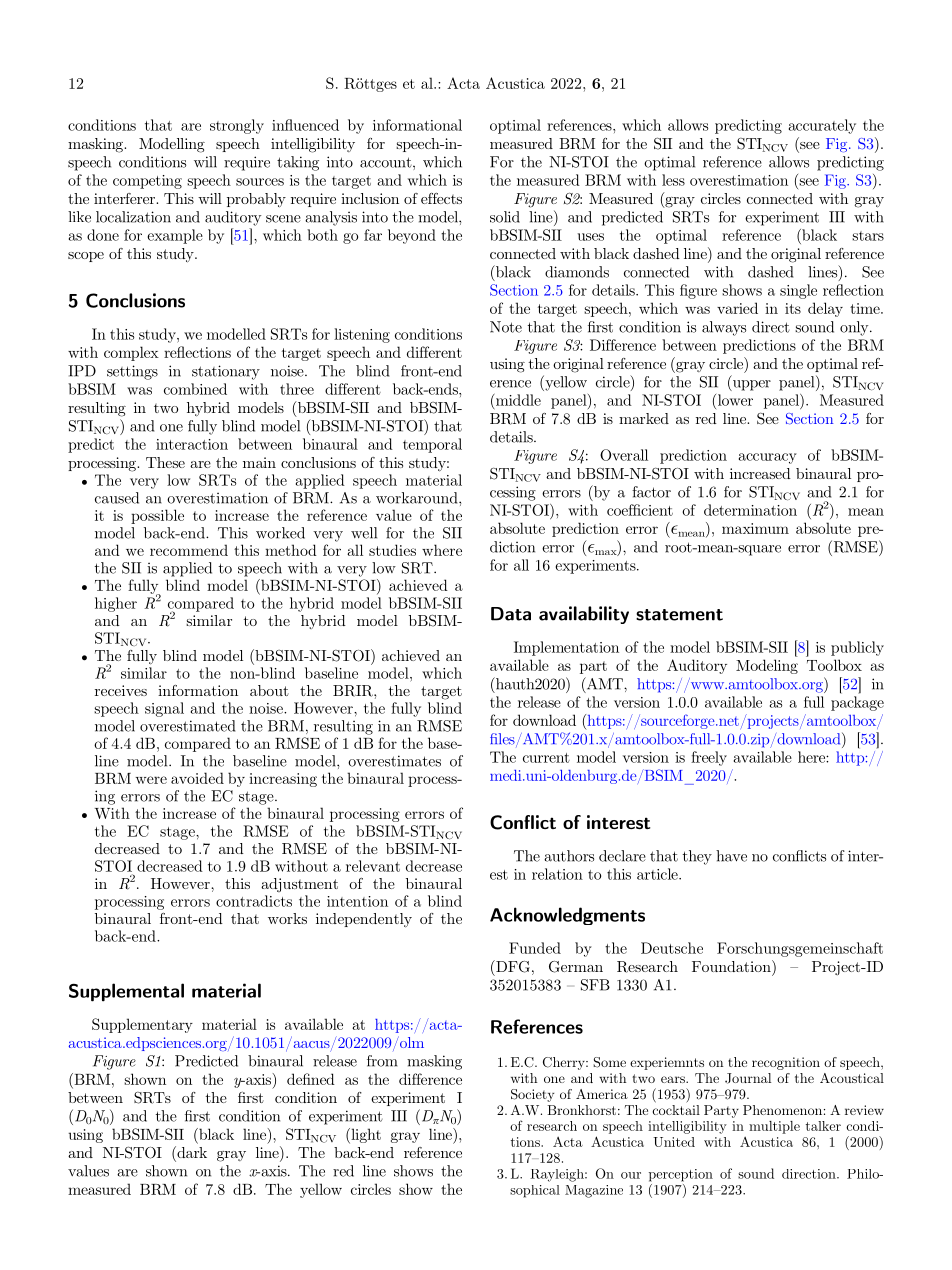 Image resolution: width=952 pixels, height=1270 pixels. Describe the element at coordinates (147, 182) in the page. I see `competing` at that location.
